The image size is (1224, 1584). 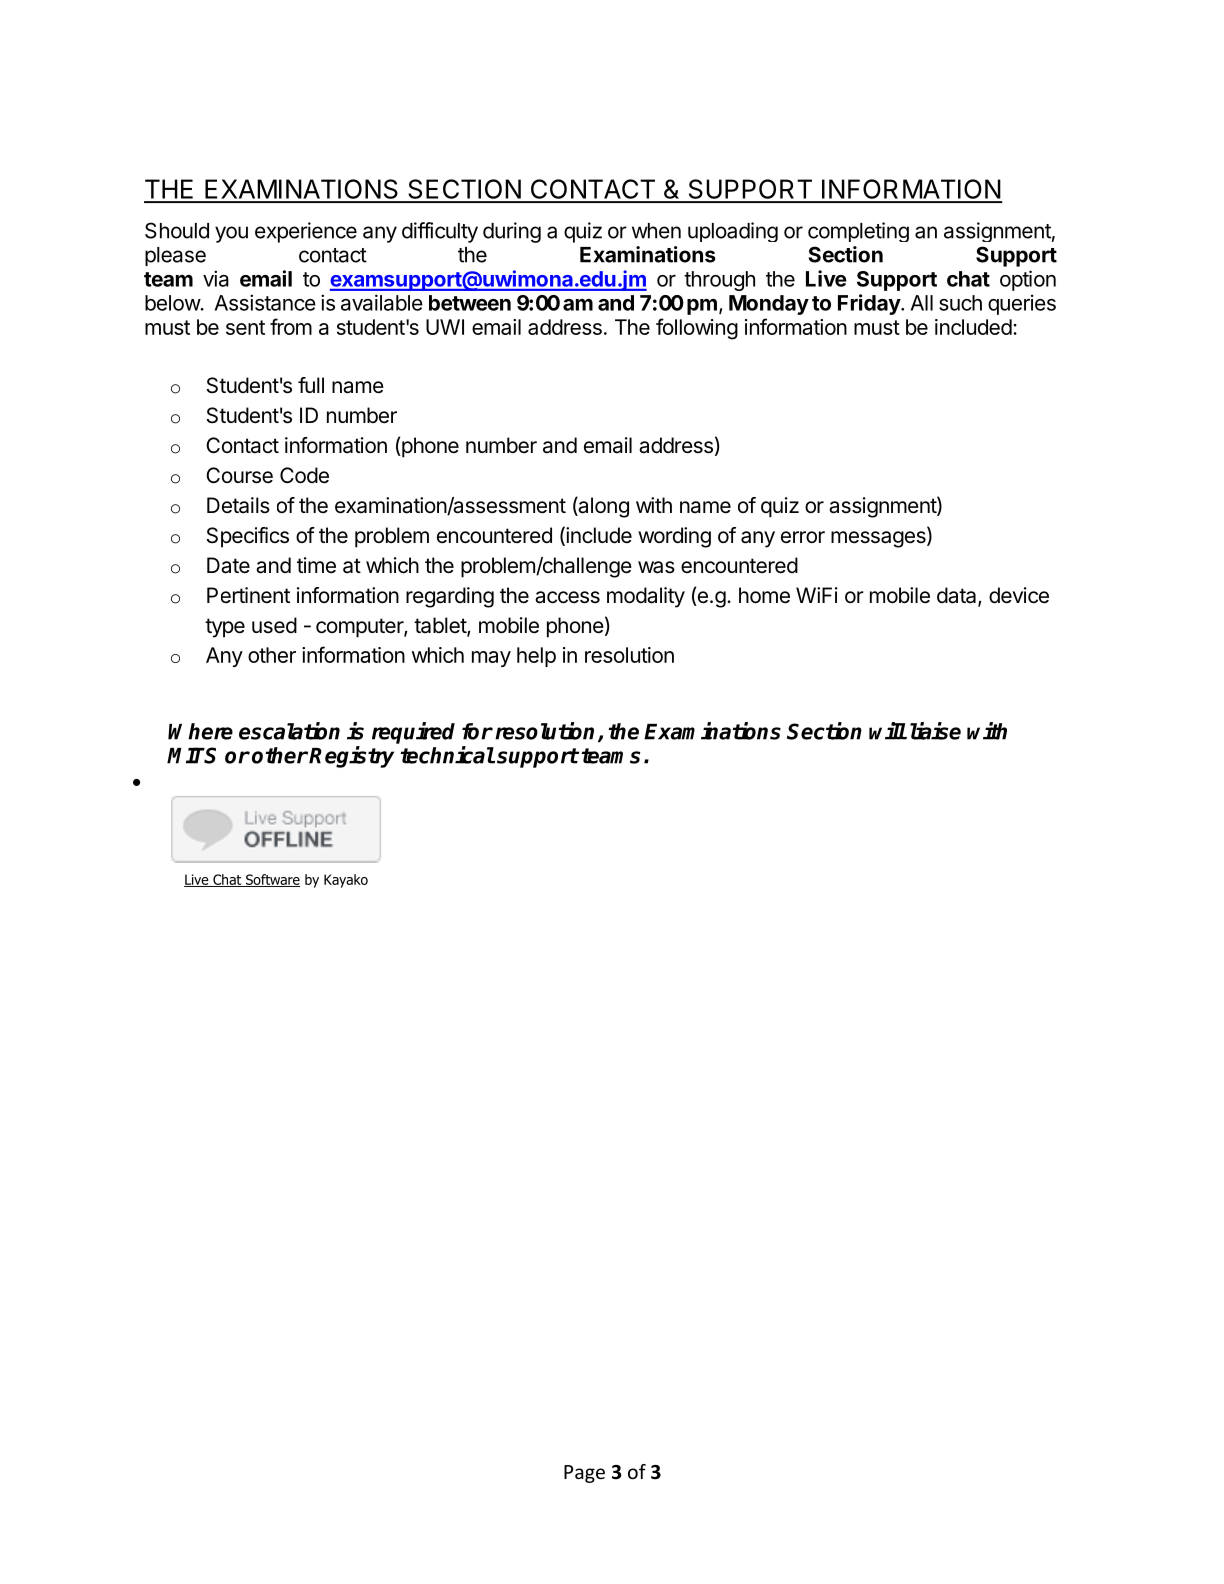 I want to click on liaise, so click(x=935, y=731).
